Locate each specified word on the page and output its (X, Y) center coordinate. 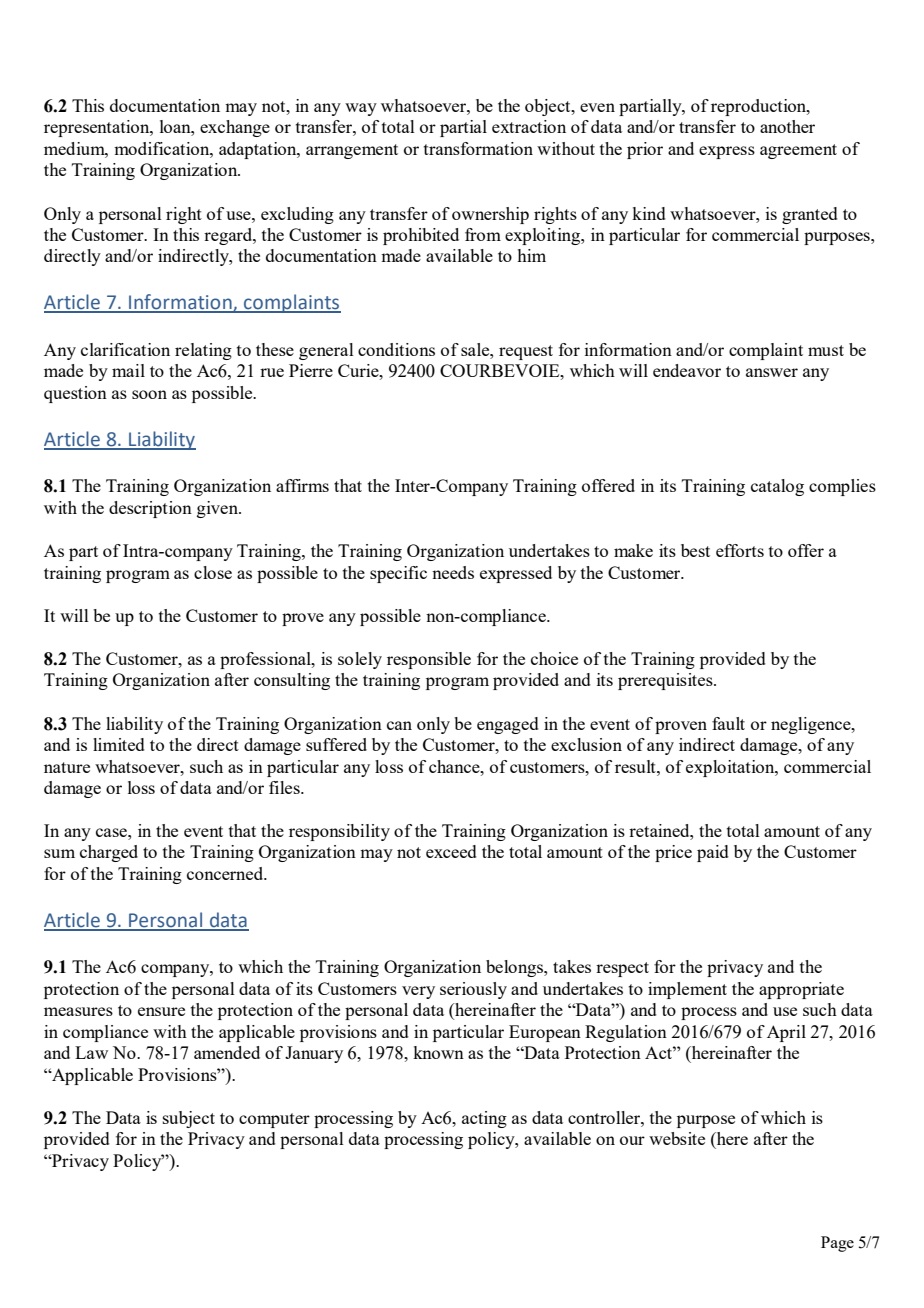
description (150, 509)
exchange (235, 128)
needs (453, 572)
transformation (478, 148)
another (787, 126)
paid (713, 853)
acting (484, 1119)
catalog (777, 487)
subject (189, 1119)
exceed (451, 851)
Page (837, 1244)
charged (109, 853)
